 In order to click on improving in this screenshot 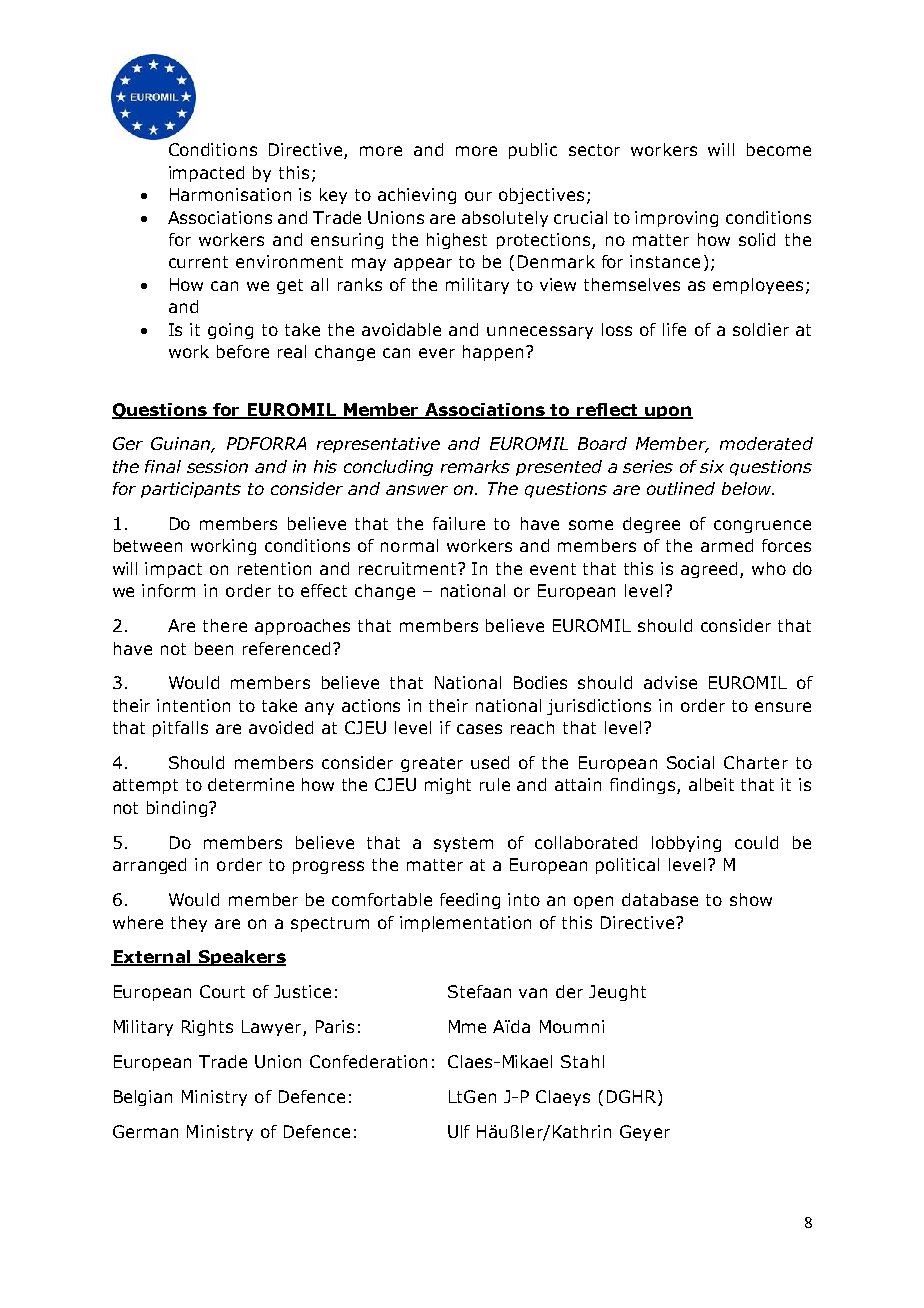, I will do `click(676, 219)`.
